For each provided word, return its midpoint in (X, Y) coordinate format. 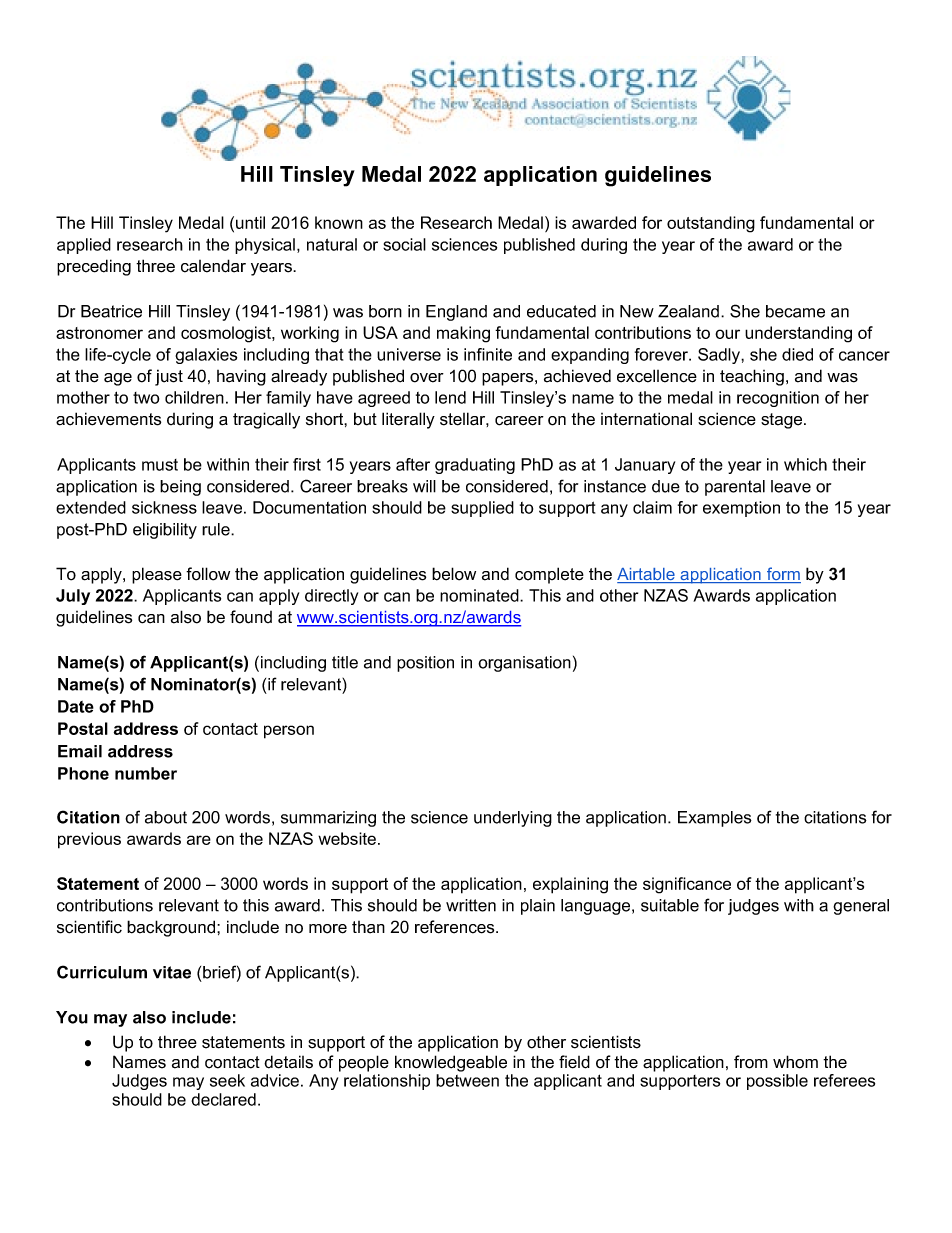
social (404, 244)
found (251, 617)
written (471, 905)
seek (227, 1080)
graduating (475, 466)
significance (687, 885)
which (805, 464)
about (166, 817)
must (160, 465)
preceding (94, 267)
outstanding (711, 224)
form (783, 575)
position (425, 664)
